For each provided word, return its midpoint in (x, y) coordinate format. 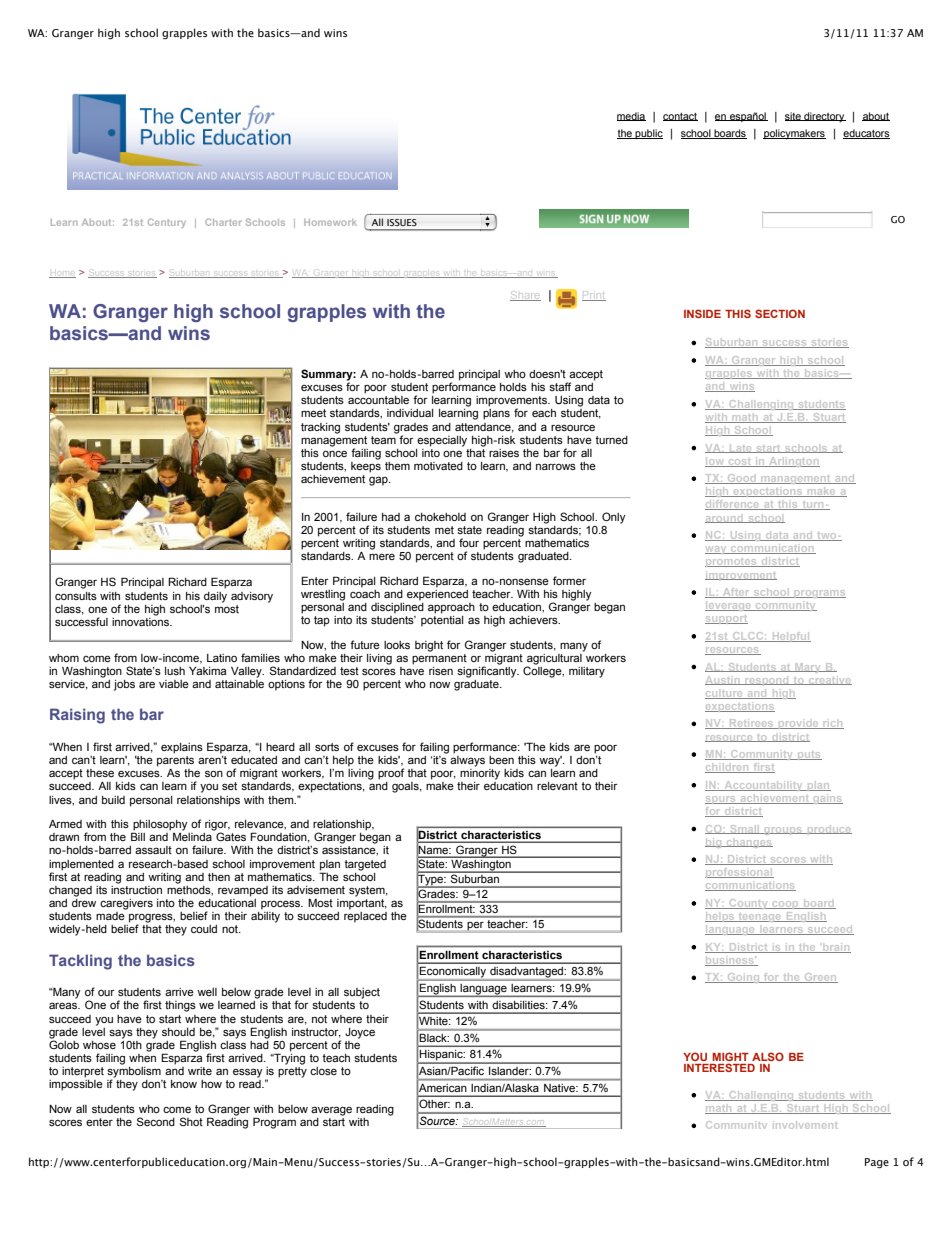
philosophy (160, 826)
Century (167, 223)
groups (783, 831)
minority (480, 774)
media (631, 116)
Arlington (793, 462)
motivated (438, 466)
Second (156, 1121)
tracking (320, 428)
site (794, 116)
